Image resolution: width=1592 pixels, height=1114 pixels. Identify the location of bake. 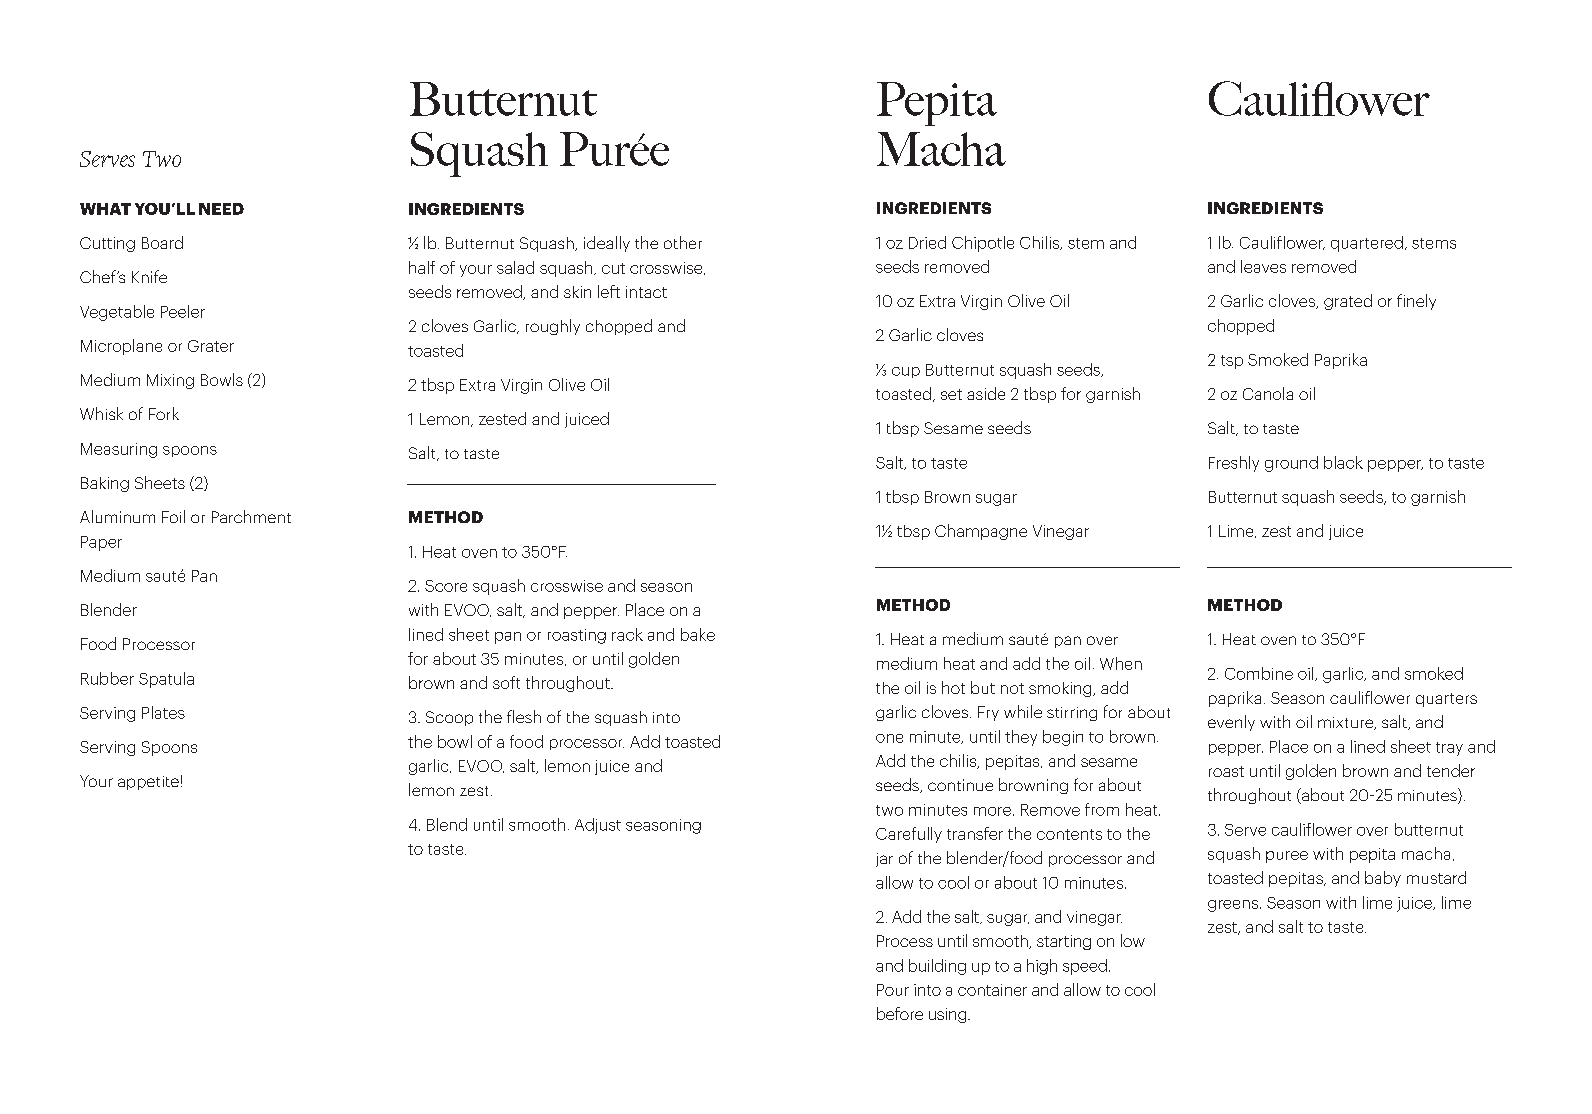
(698, 634).
